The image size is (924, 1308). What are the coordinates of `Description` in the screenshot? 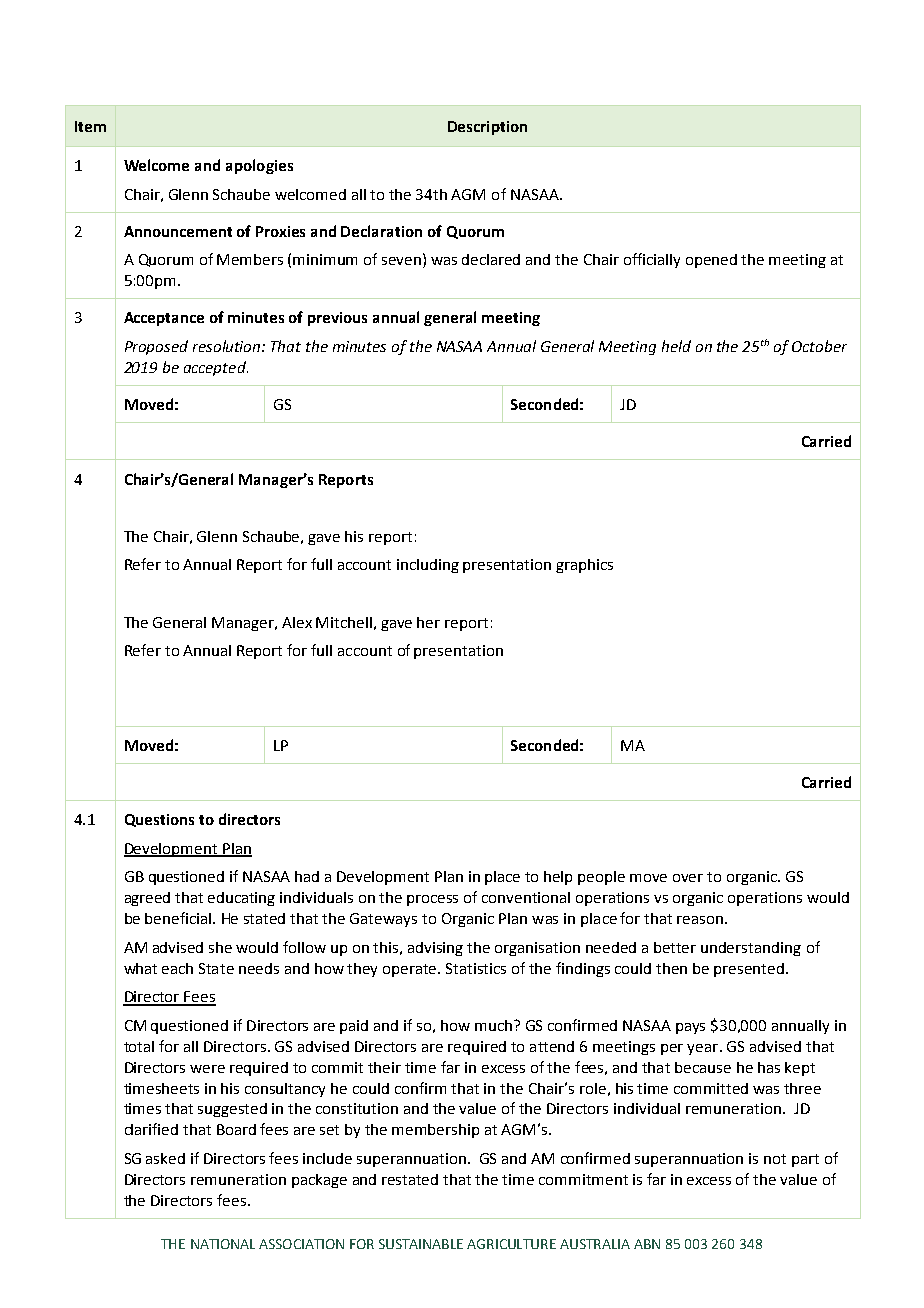 It's located at (487, 128).
